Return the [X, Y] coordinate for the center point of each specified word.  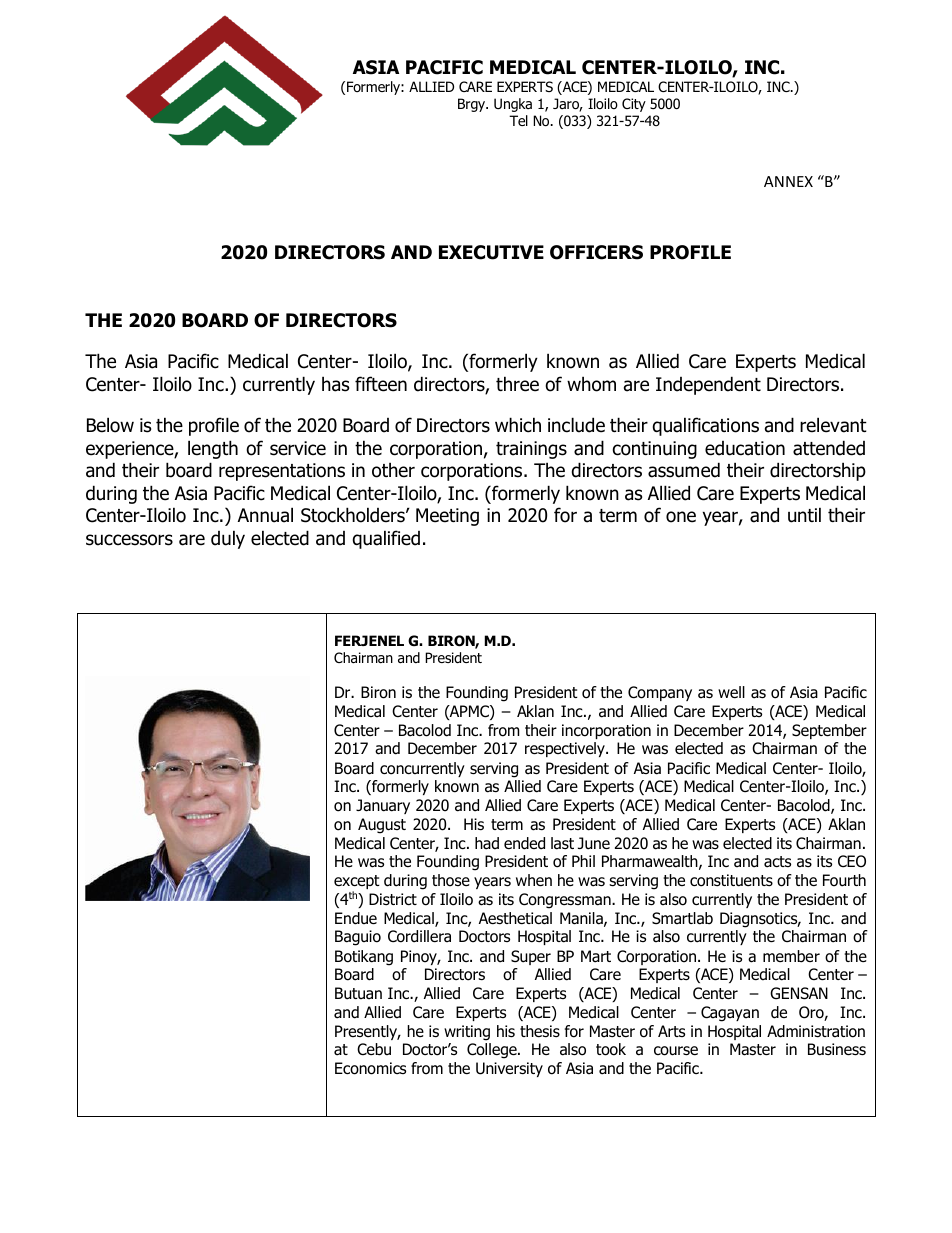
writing [467, 1033]
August [382, 826]
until [804, 515]
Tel [518, 120]
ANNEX [788, 181]
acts [777, 862]
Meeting [447, 517]
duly [228, 539]
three [517, 384]
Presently [367, 1032]
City [634, 105]
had [487, 843]
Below [110, 425]
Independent [708, 385]
